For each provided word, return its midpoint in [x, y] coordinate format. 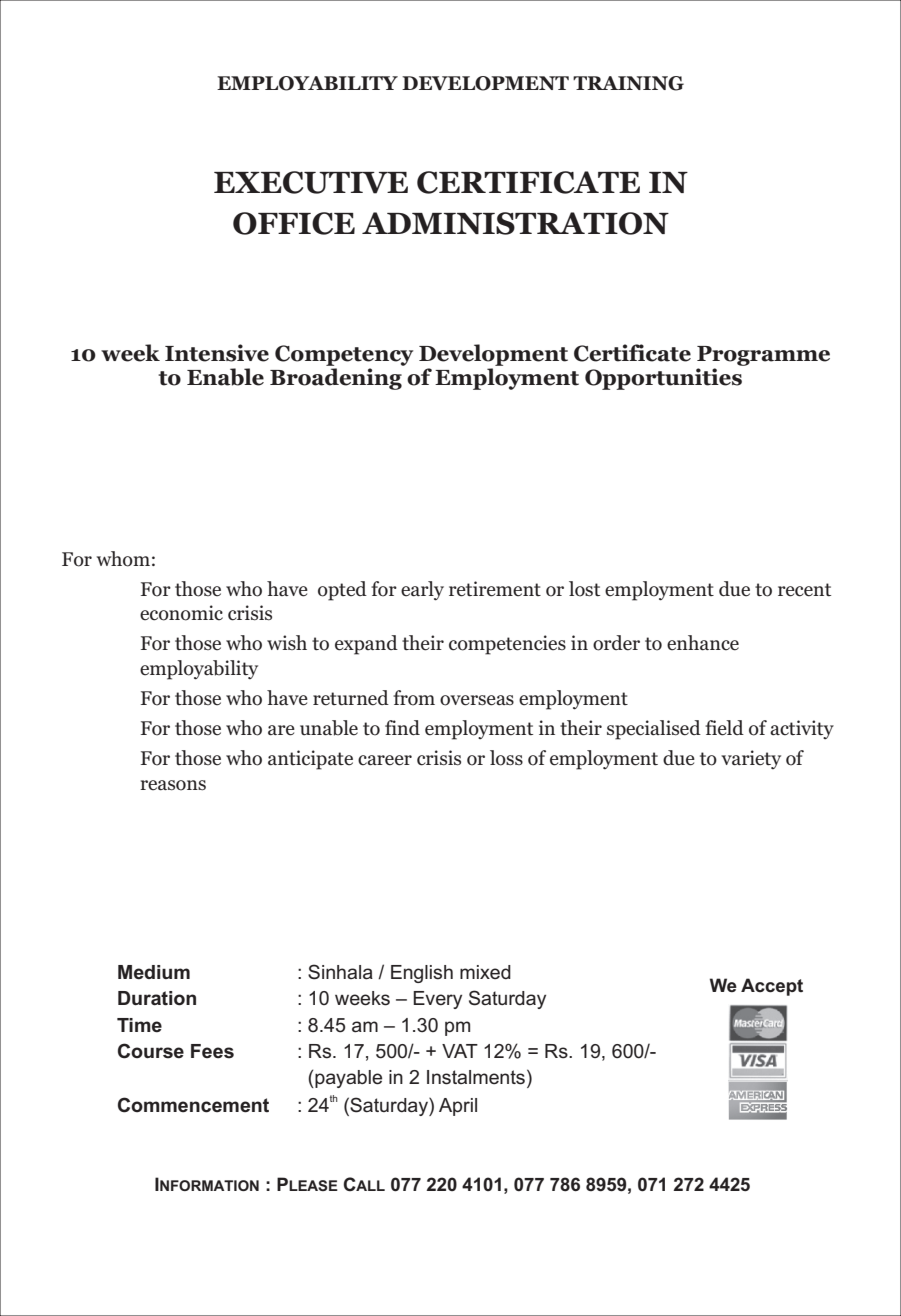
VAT [460, 1051]
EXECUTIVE [311, 182]
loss [506, 758]
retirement [495, 589]
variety [751, 759]
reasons [173, 785]
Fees [212, 1051]
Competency [344, 355]
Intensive [217, 353]
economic [181, 613]
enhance [703, 643]
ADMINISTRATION [515, 223]
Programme [763, 356]
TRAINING [628, 83]
